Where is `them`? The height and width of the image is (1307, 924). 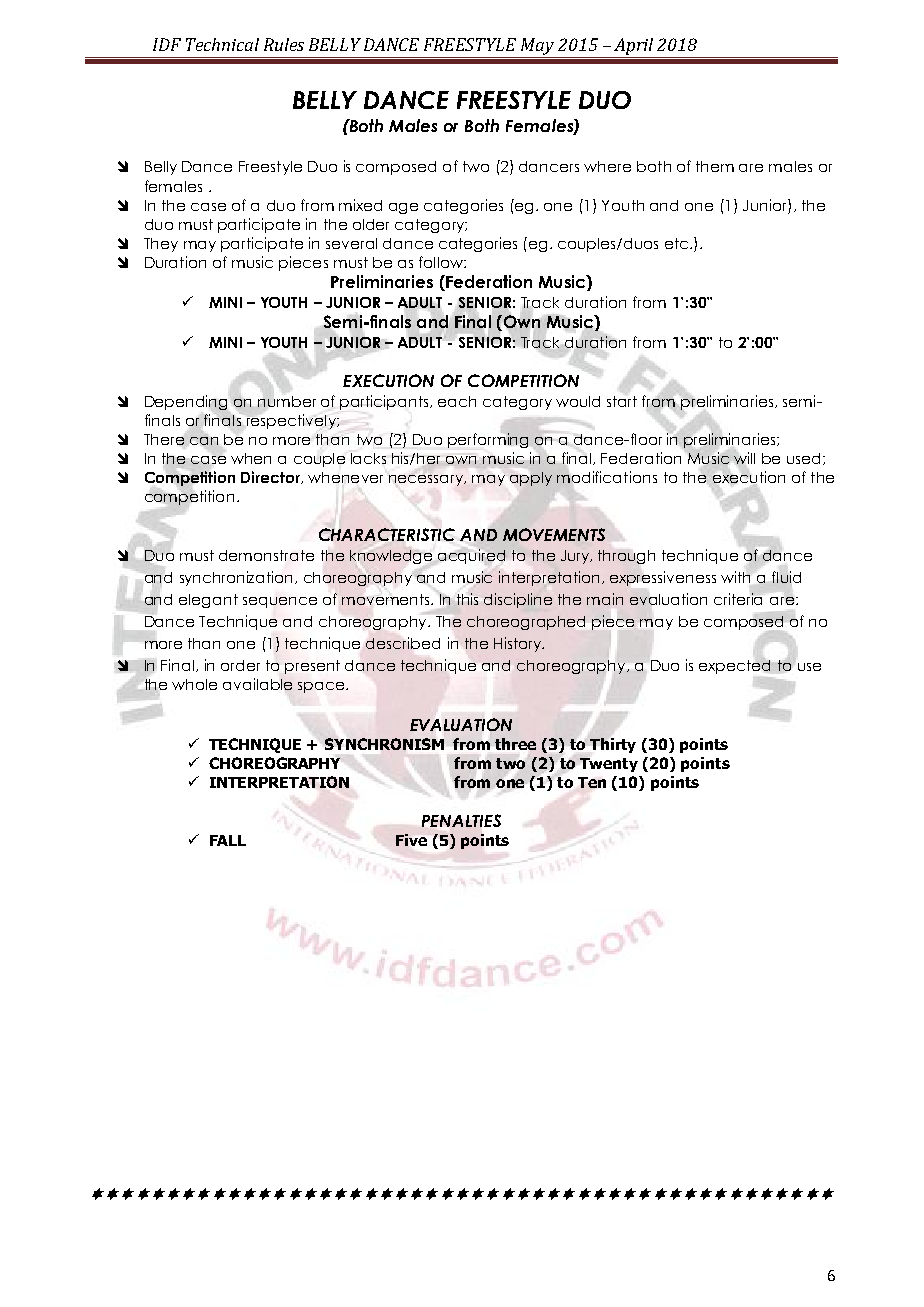
them is located at coordinates (715, 166).
